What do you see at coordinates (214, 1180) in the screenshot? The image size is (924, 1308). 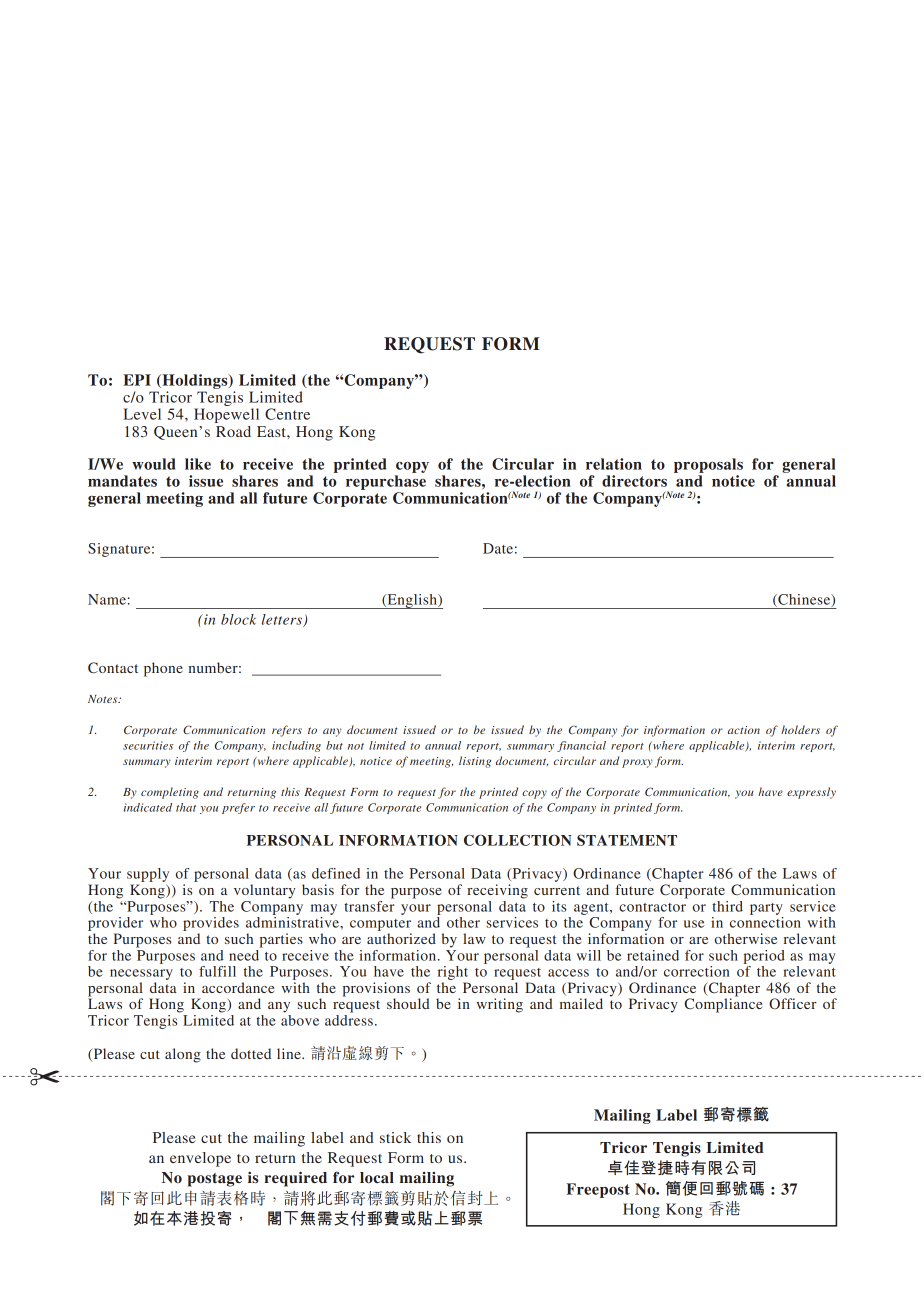 I see `postage` at bounding box center [214, 1180].
